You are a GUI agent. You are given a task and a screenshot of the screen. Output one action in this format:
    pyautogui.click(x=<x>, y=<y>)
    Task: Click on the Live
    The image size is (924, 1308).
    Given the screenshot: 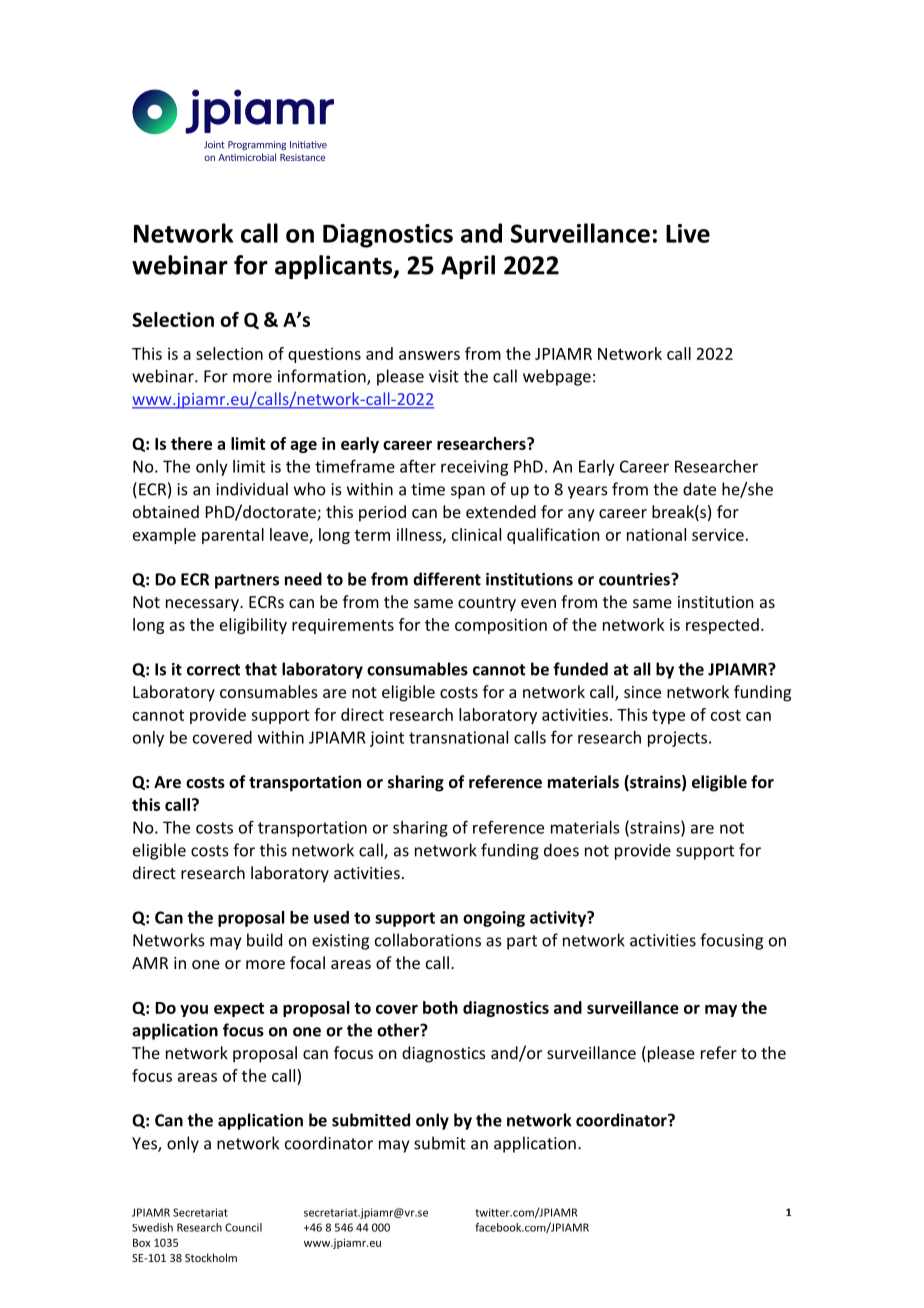 What is the action you would take?
    pyautogui.click(x=688, y=233)
